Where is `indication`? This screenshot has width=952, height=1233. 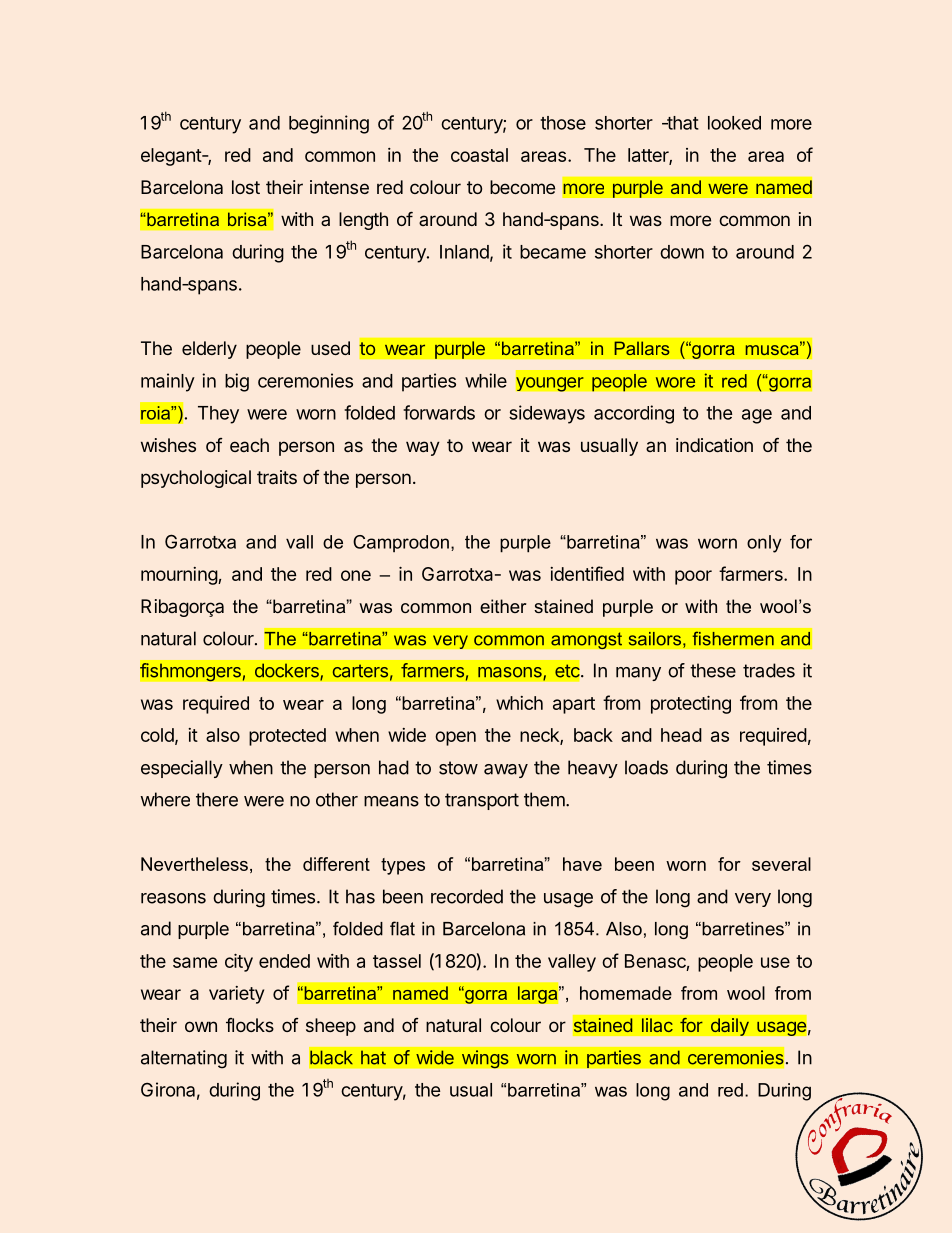 indication is located at coordinates (714, 445).
